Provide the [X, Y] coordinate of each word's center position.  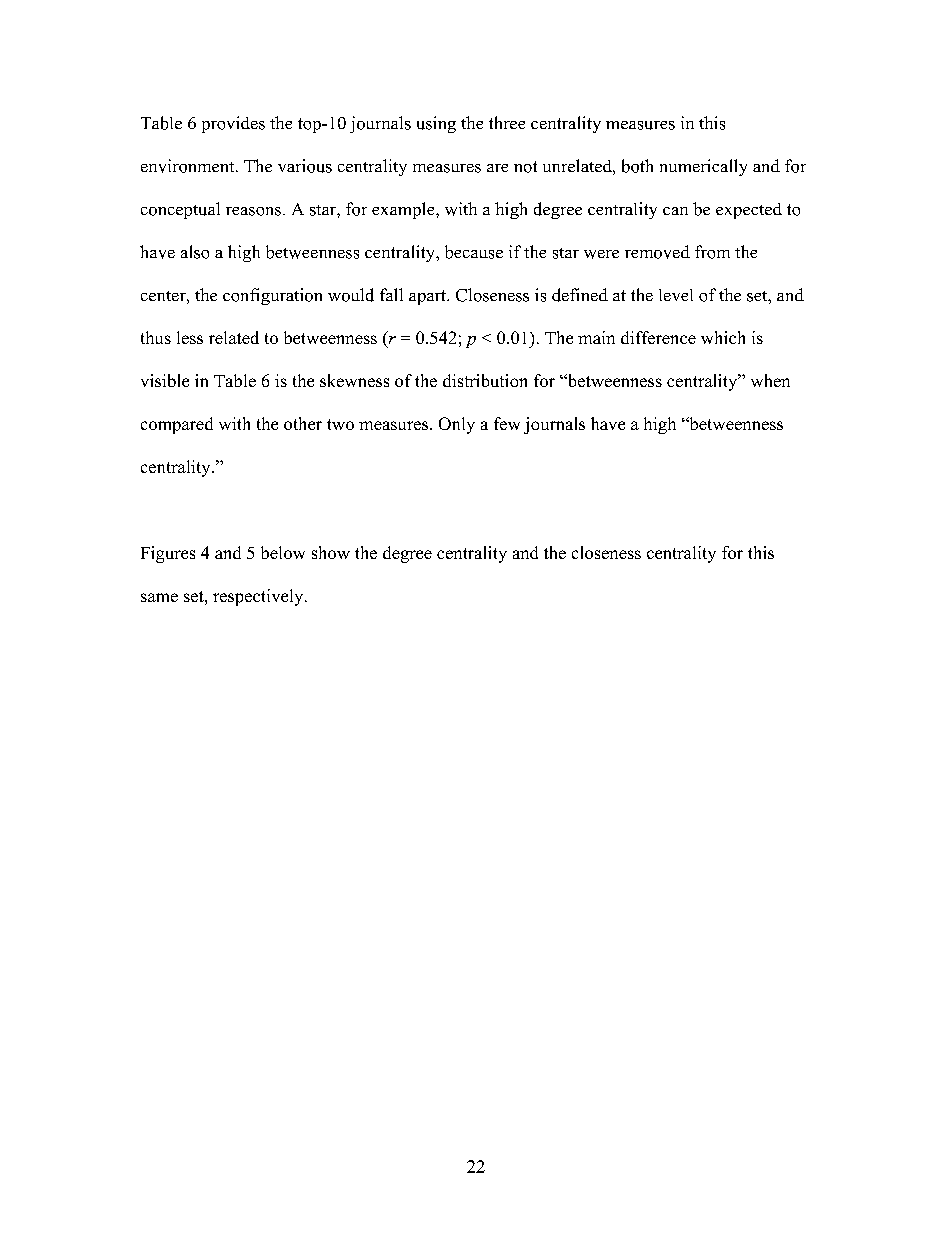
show [331, 552]
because [474, 252]
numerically [703, 167]
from [712, 252]
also [195, 252]
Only [457, 425]
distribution [485, 380]
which [723, 337]
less [190, 337]
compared [177, 425]
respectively [259, 597]
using [436, 124]
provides [233, 124]
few [507, 423]
